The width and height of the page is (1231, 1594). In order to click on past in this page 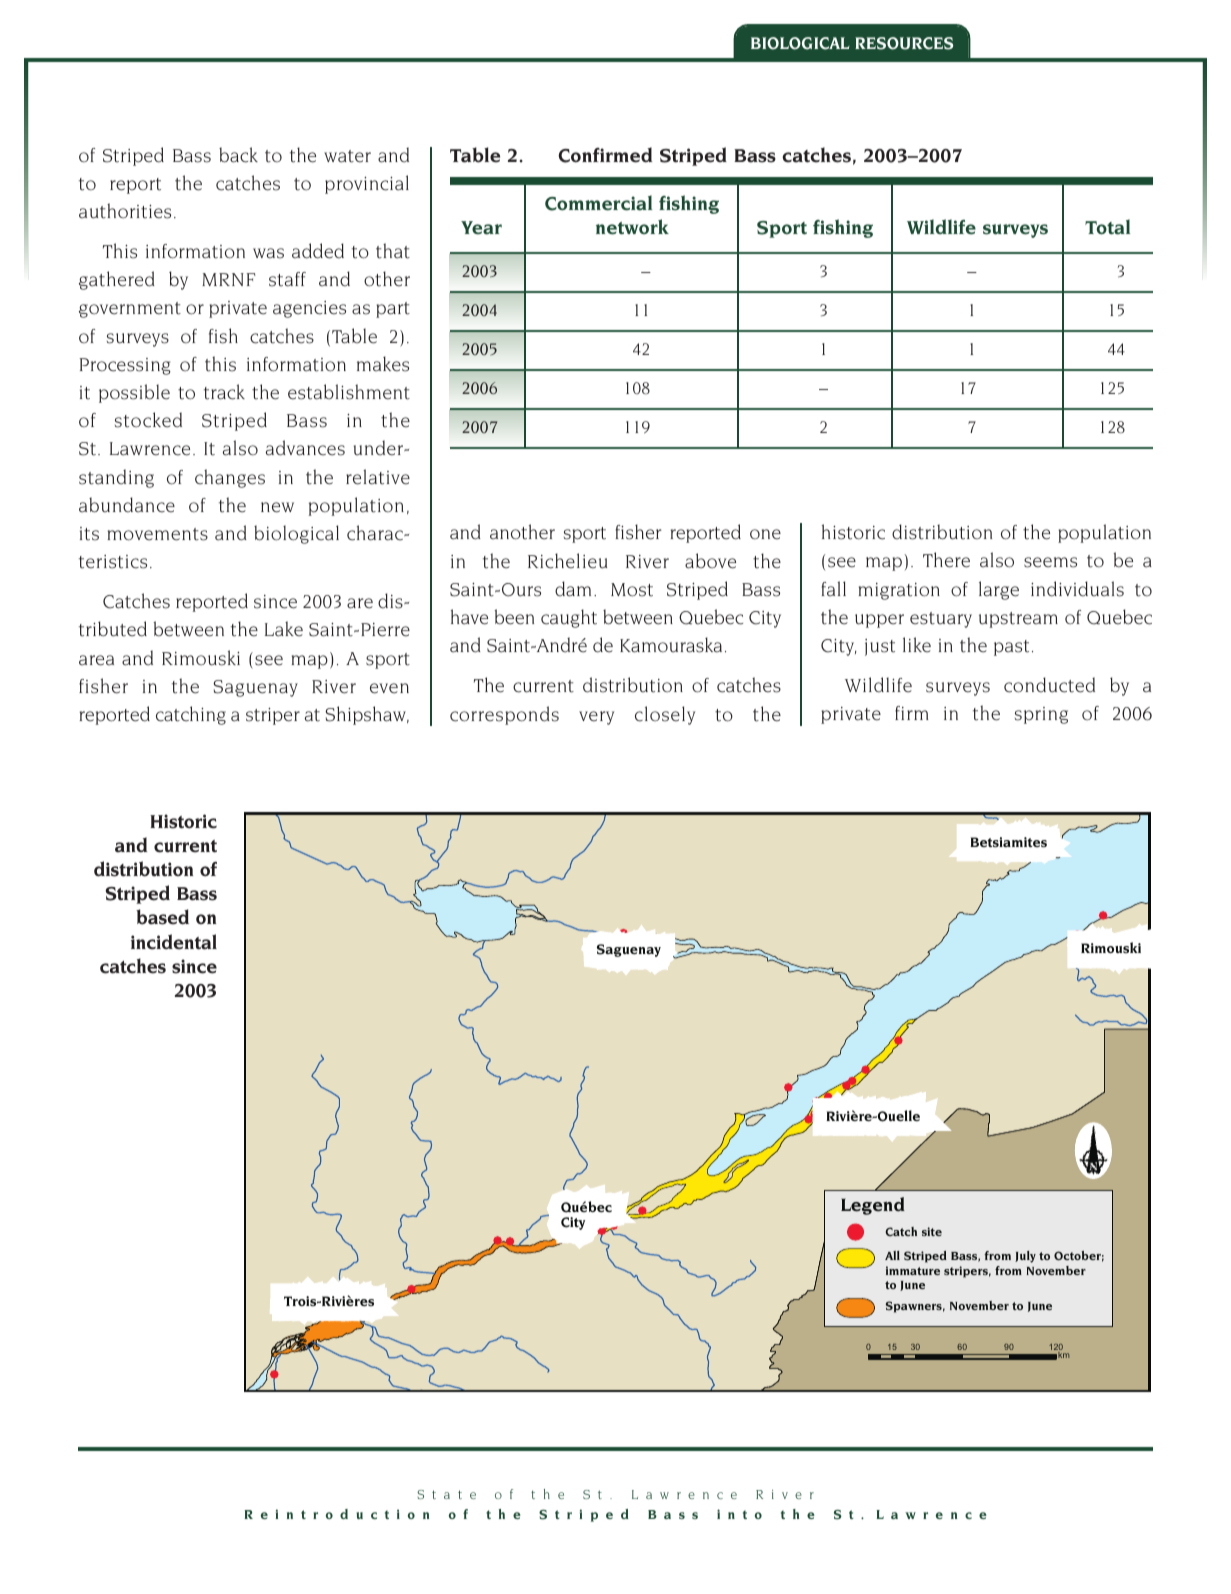, I will do `click(1011, 648)`.
